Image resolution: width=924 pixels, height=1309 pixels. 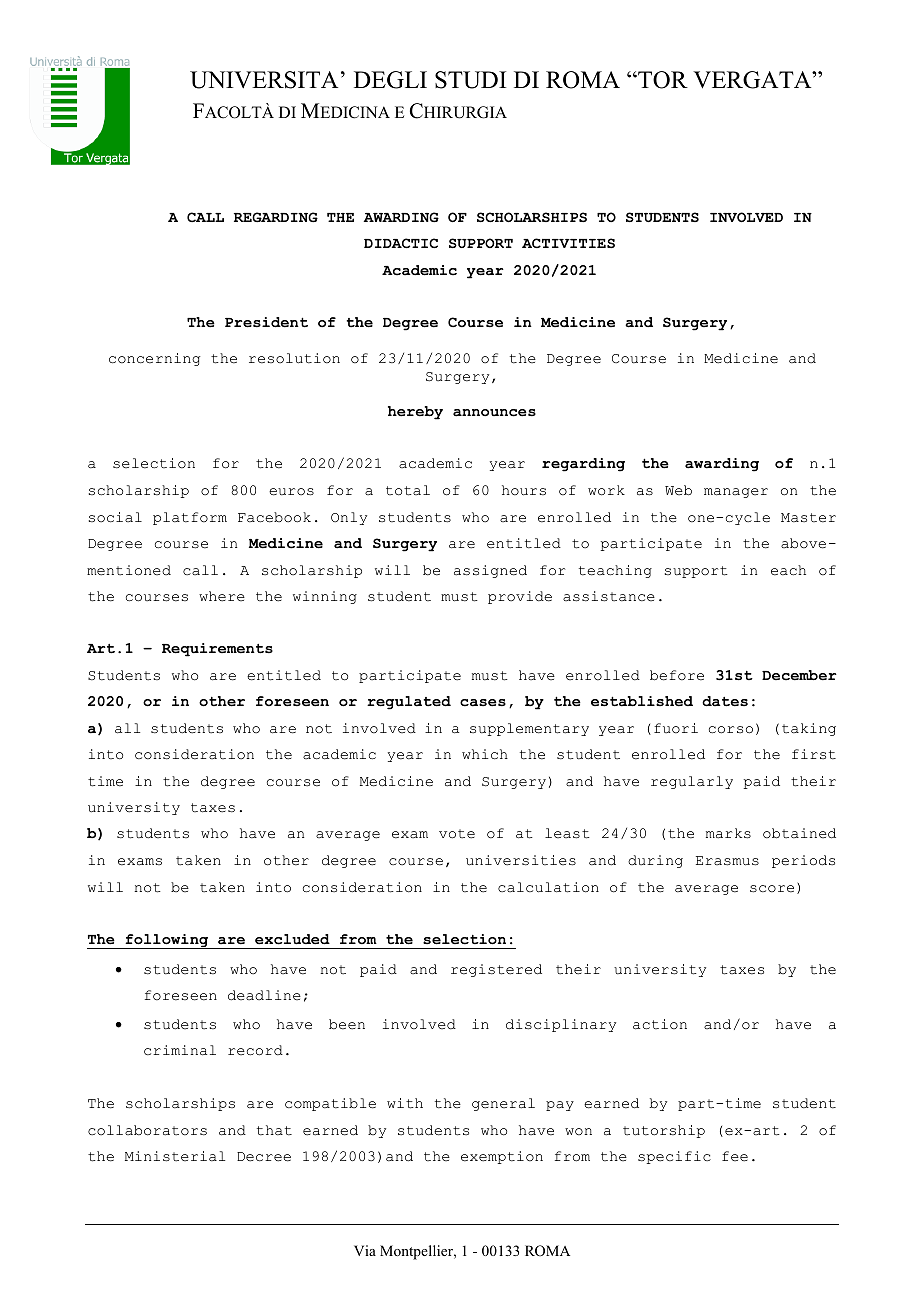 What do you see at coordinates (490, 571) in the document?
I see `assigned` at bounding box center [490, 571].
